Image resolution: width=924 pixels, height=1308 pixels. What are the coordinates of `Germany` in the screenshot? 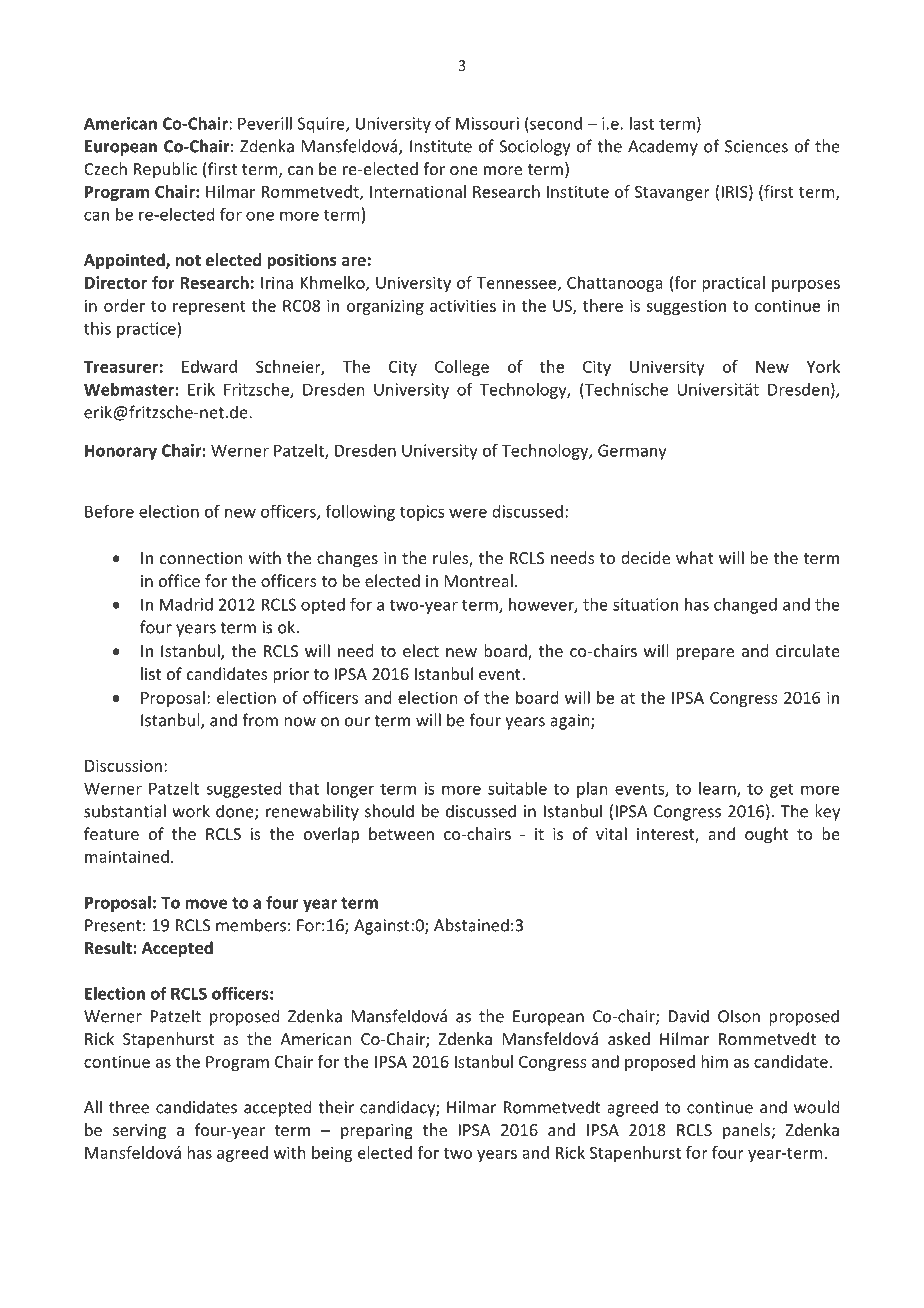 It's located at (632, 452).
